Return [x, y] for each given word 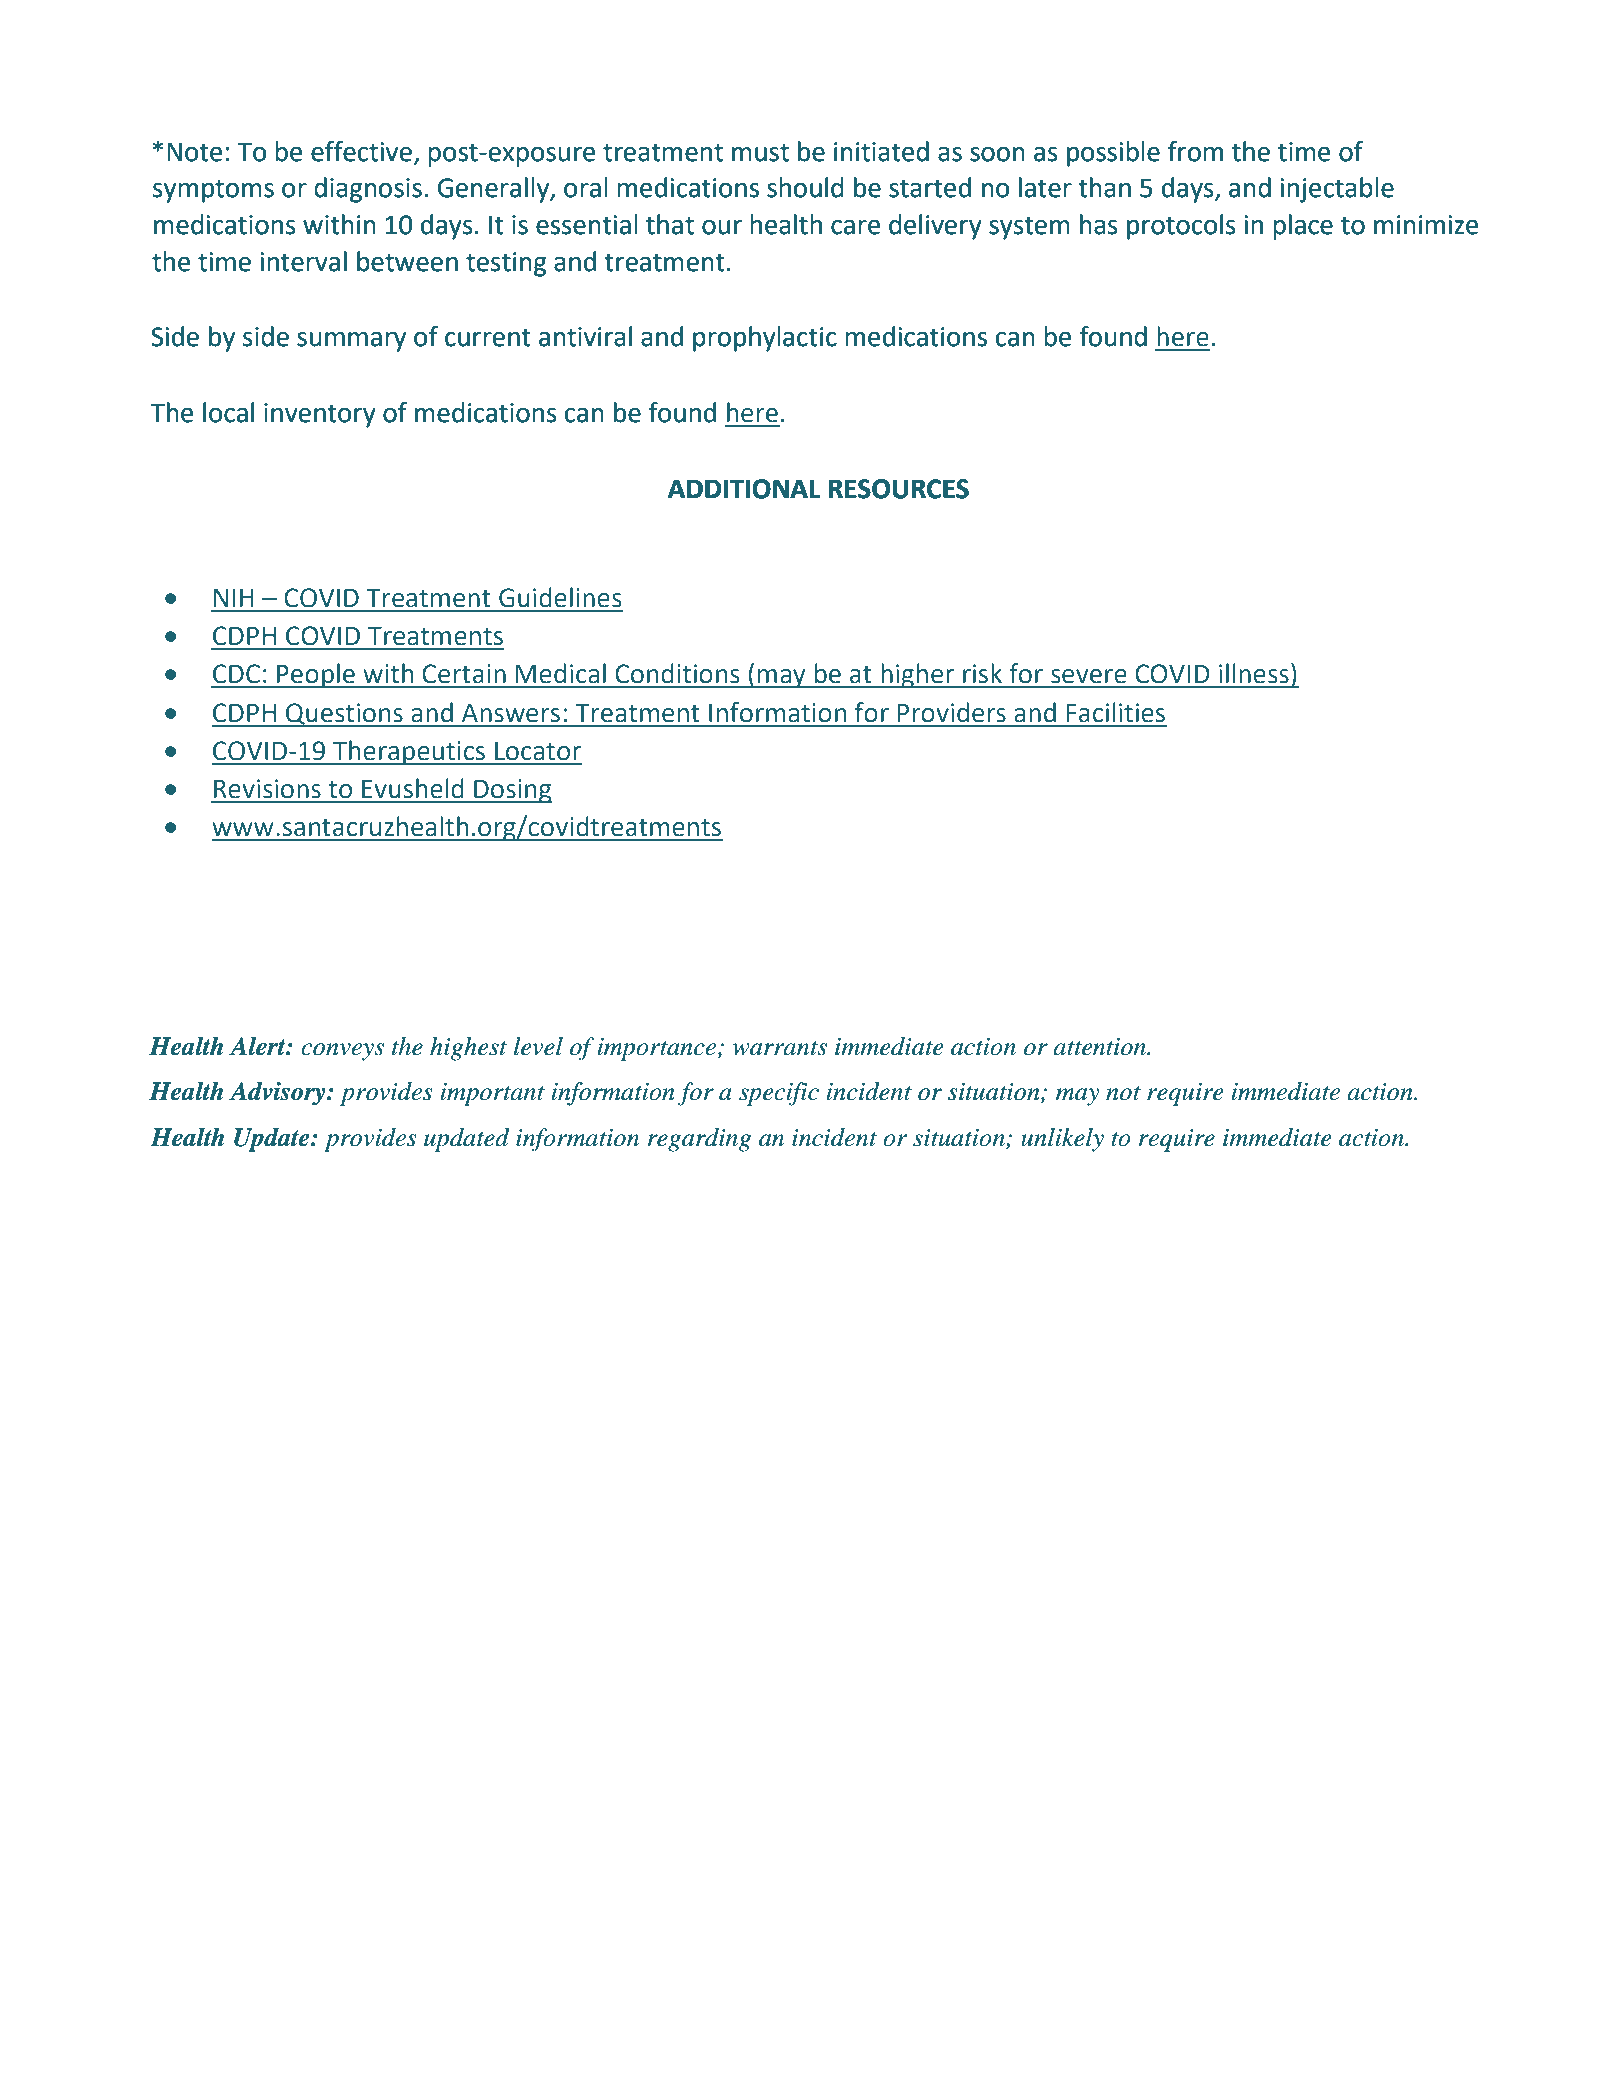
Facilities [1116, 712]
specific [779, 1094]
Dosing [512, 791]
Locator [538, 751]
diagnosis [368, 190]
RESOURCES [899, 489]
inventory [320, 415]
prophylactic [765, 339]
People [316, 676]
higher [918, 676]
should [805, 187]
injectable [1337, 190]
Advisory [278, 1093]
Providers [952, 712]
